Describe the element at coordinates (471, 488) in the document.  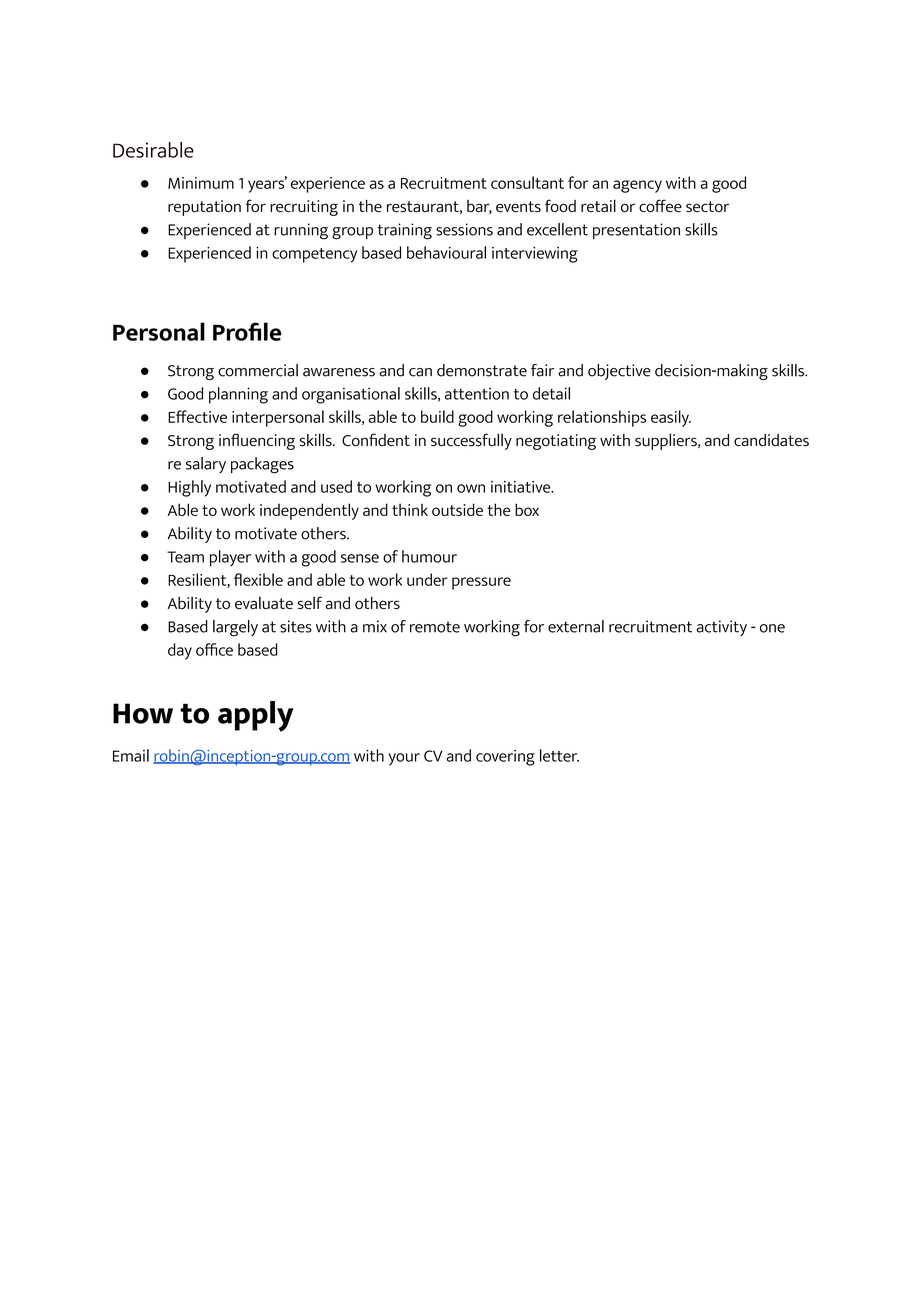
I see `own` at that location.
